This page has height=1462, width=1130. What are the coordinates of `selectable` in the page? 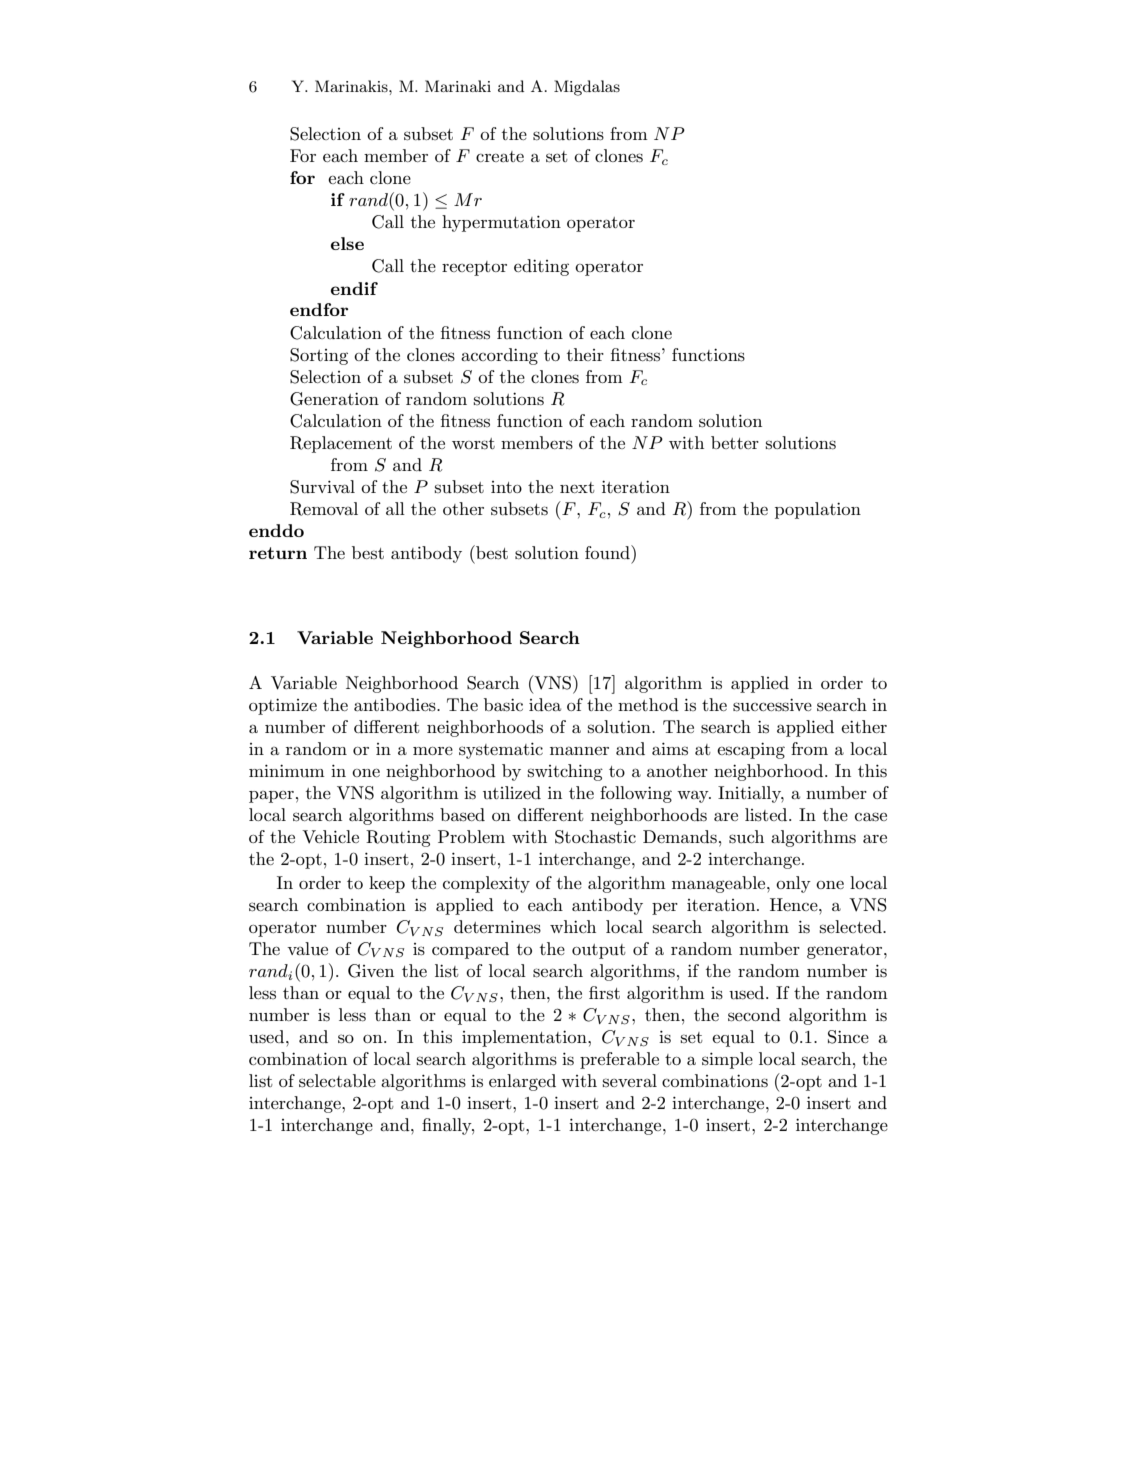 It's located at (337, 1081).
